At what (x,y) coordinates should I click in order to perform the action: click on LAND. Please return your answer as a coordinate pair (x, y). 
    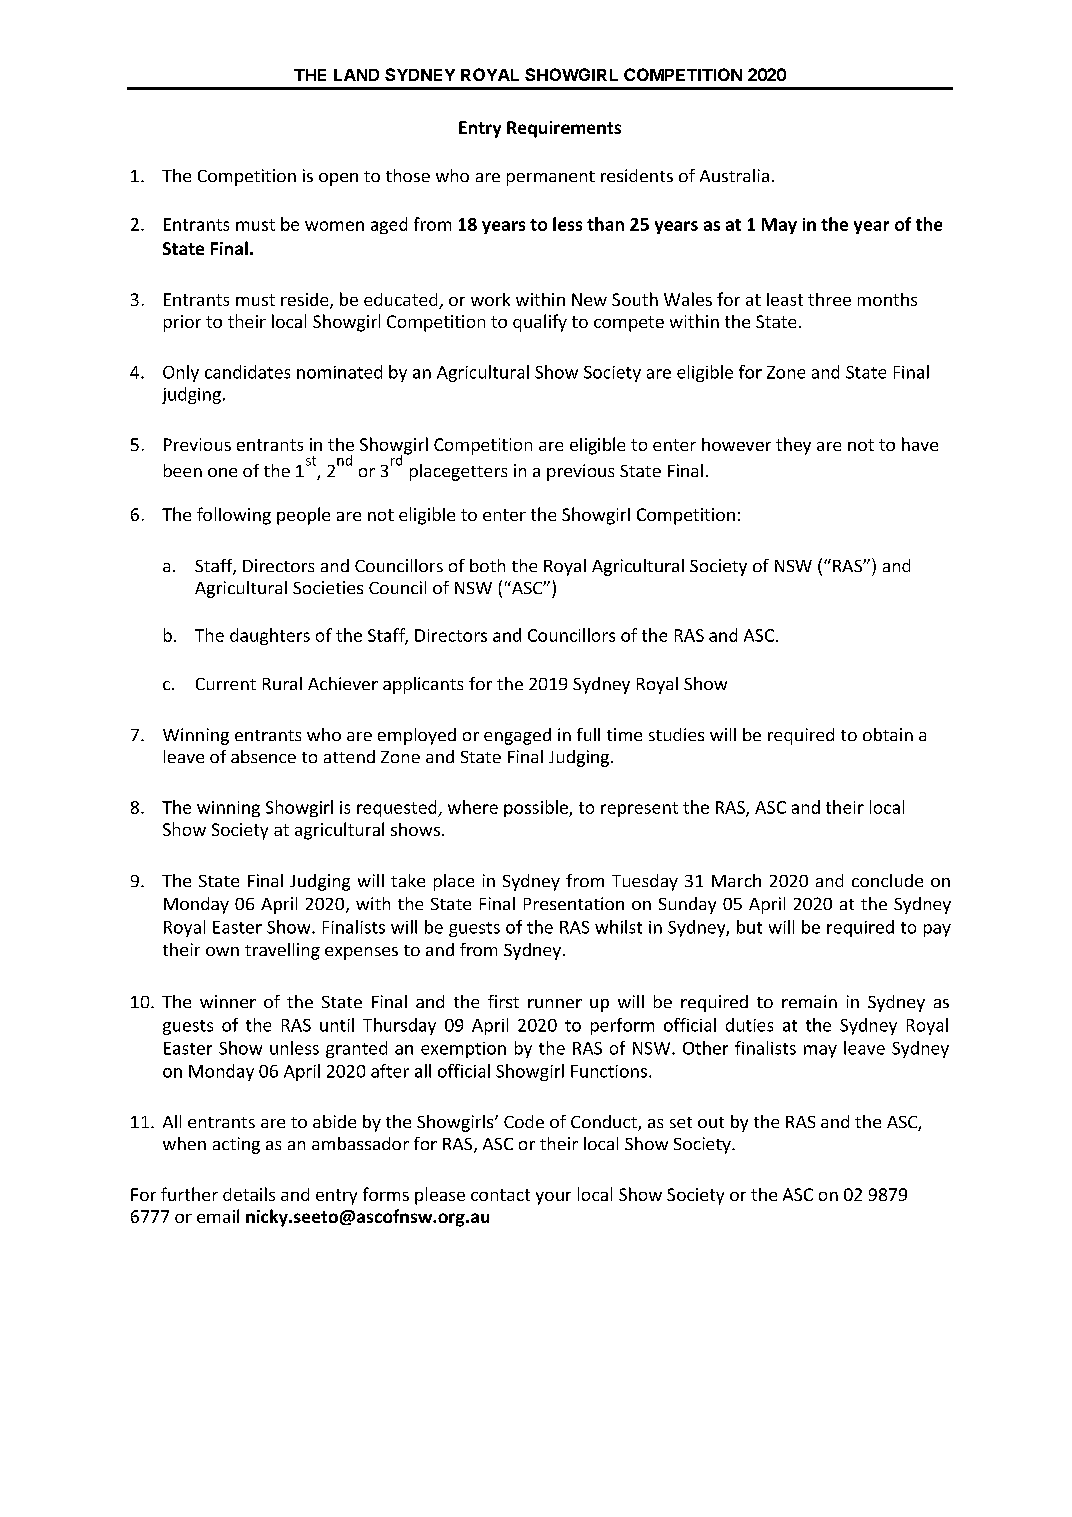
    Looking at the image, I should click on (356, 75).
